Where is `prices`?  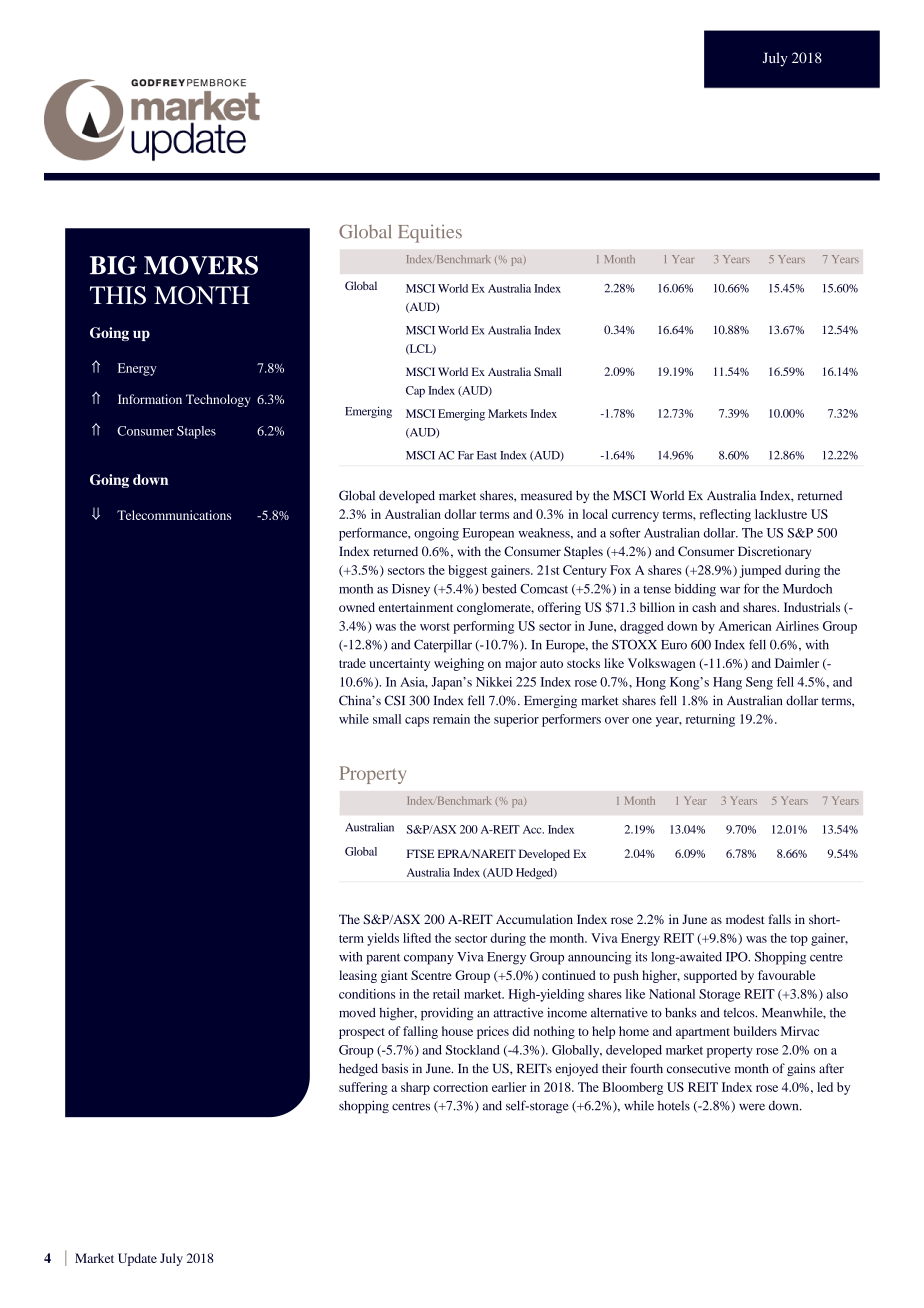 prices is located at coordinates (493, 1032).
